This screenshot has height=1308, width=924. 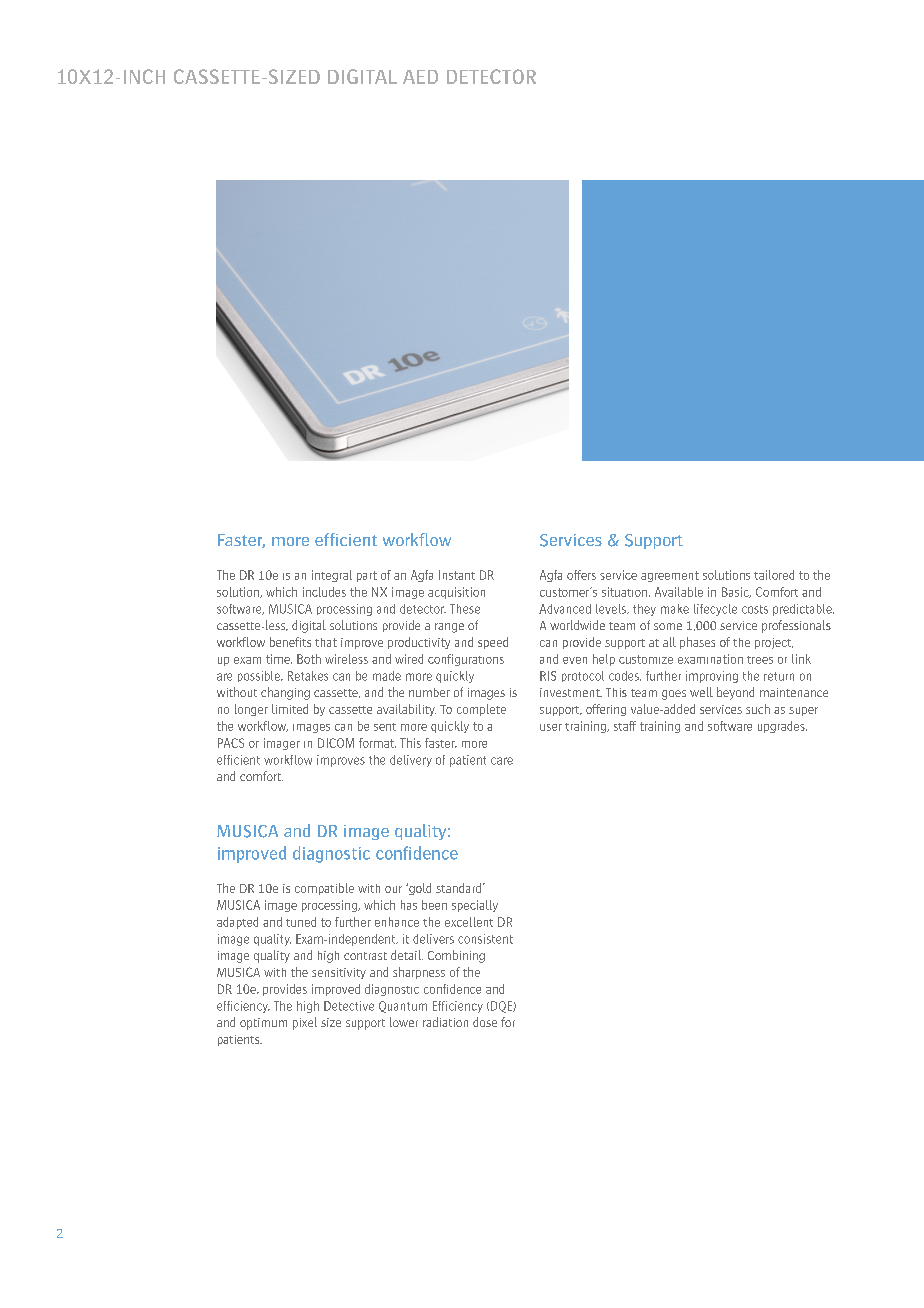 What do you see at coordinates (332, 576) in the screenshot?
I see `integral` at bounding box center [332, 576].
